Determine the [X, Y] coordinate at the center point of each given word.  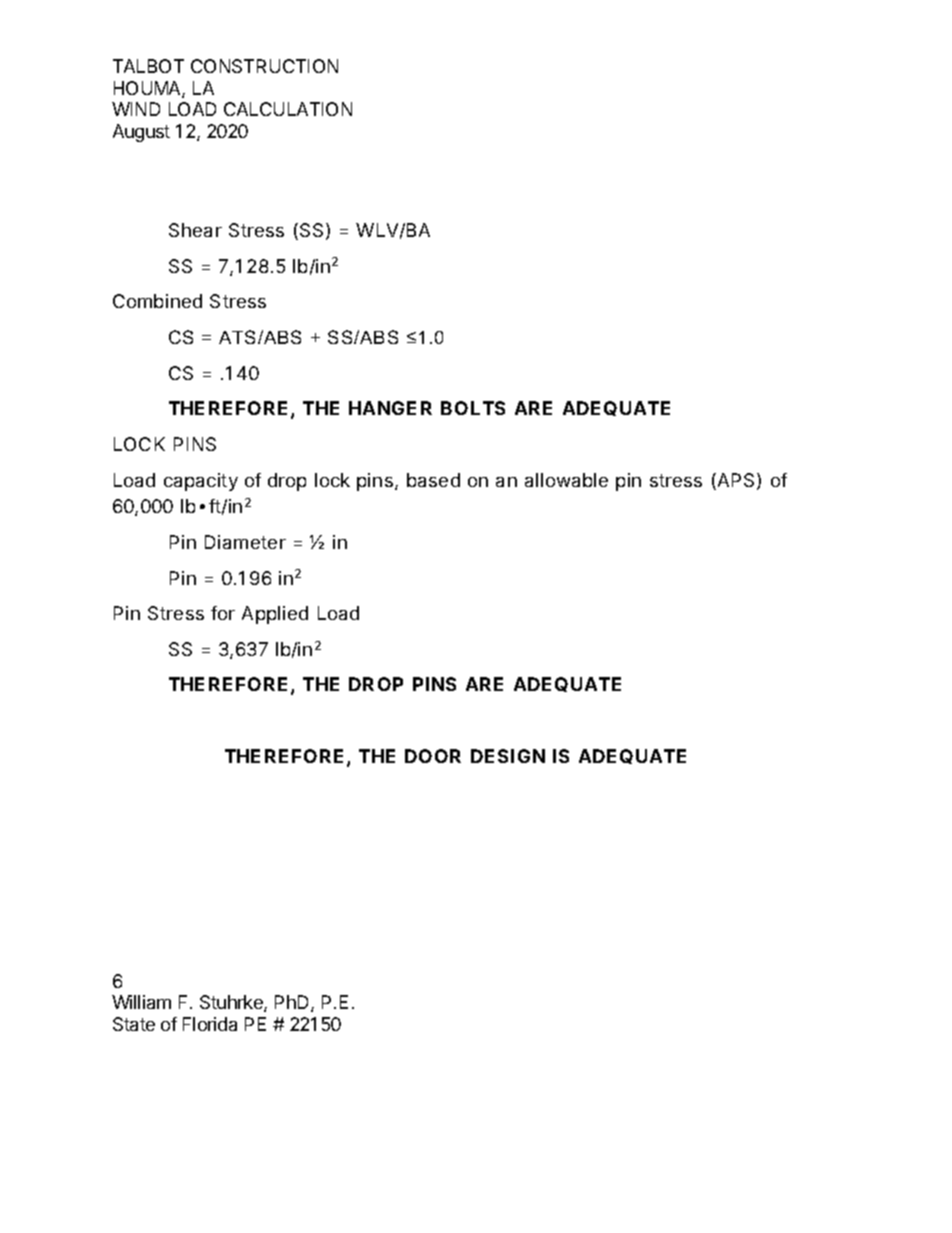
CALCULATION [288, 109]
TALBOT [148, 66]
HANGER [390, 408]
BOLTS [473, 408]
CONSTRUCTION [264, 66]
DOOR [433, 756]
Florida [210, 1024]
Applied [275, 615]
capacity [201, 482]
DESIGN [508, 756]
